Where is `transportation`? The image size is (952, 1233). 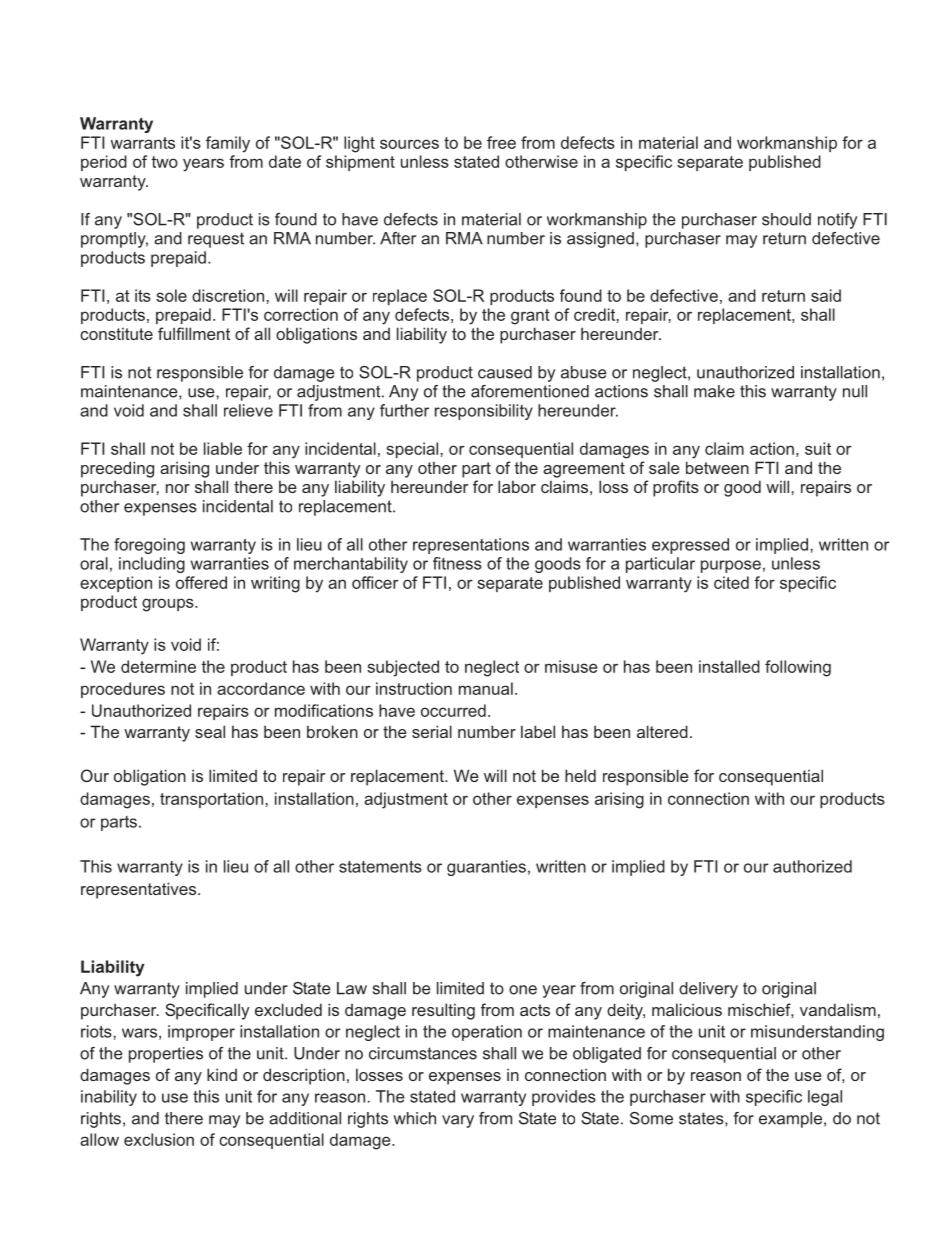
transportation is located at coordinates (213, 800).
